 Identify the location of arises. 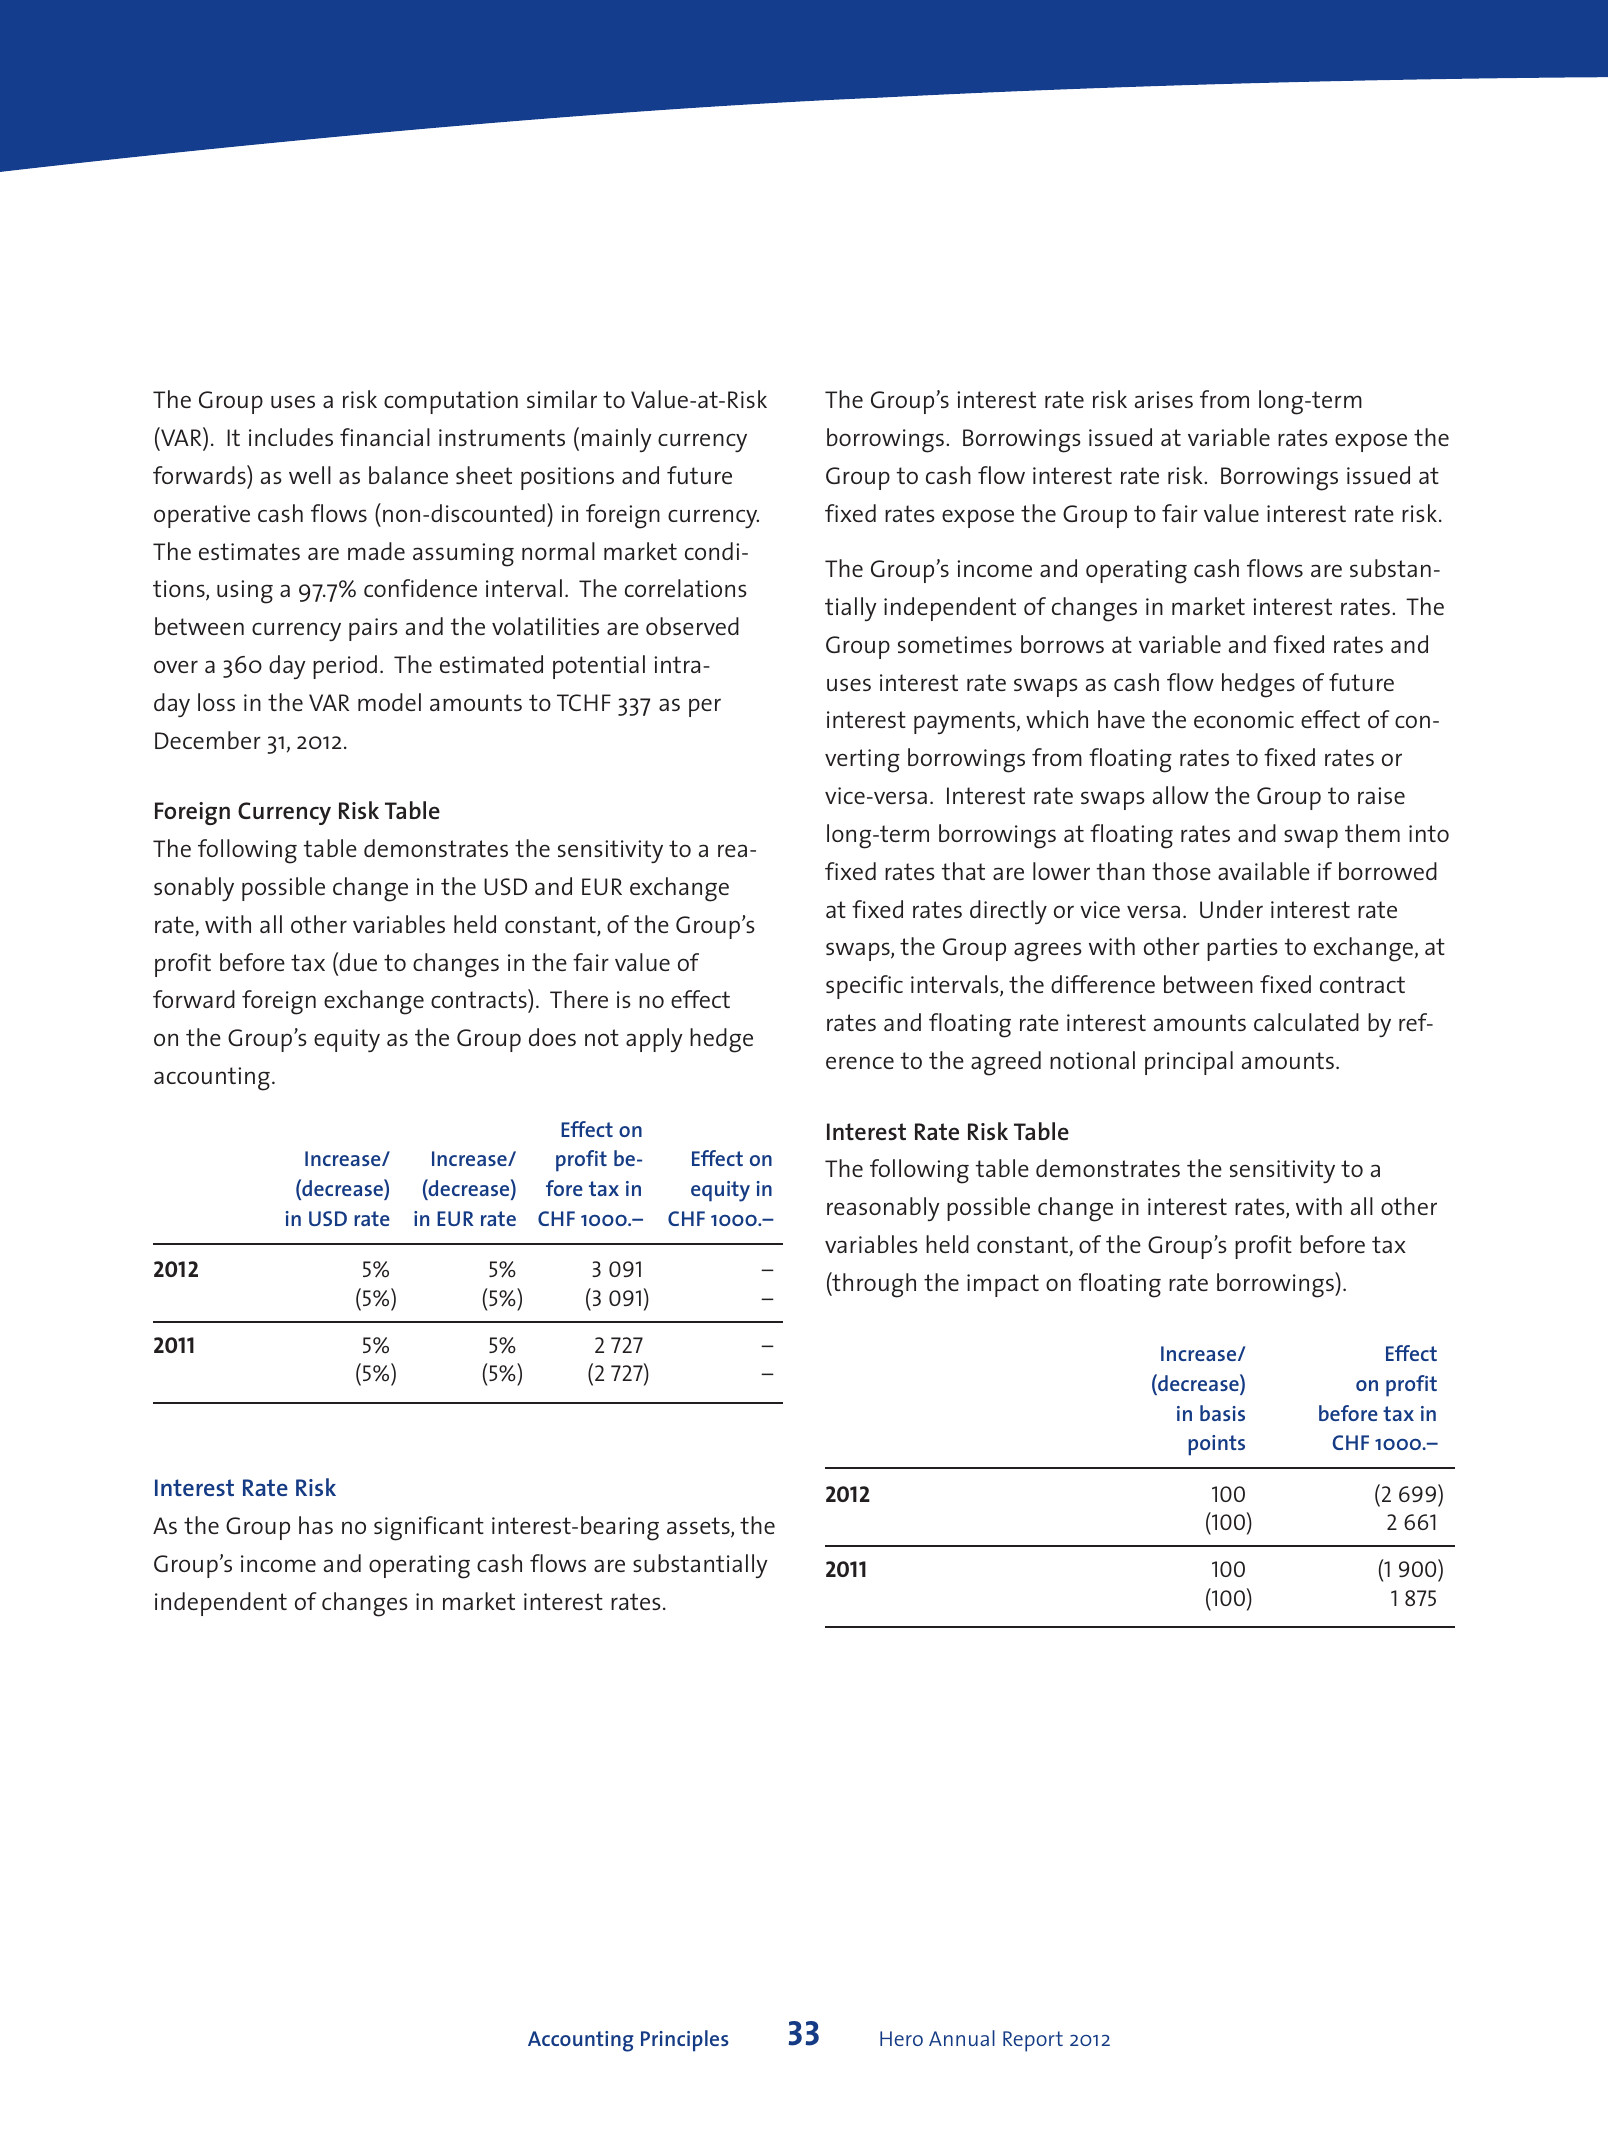
(1163, 399).
